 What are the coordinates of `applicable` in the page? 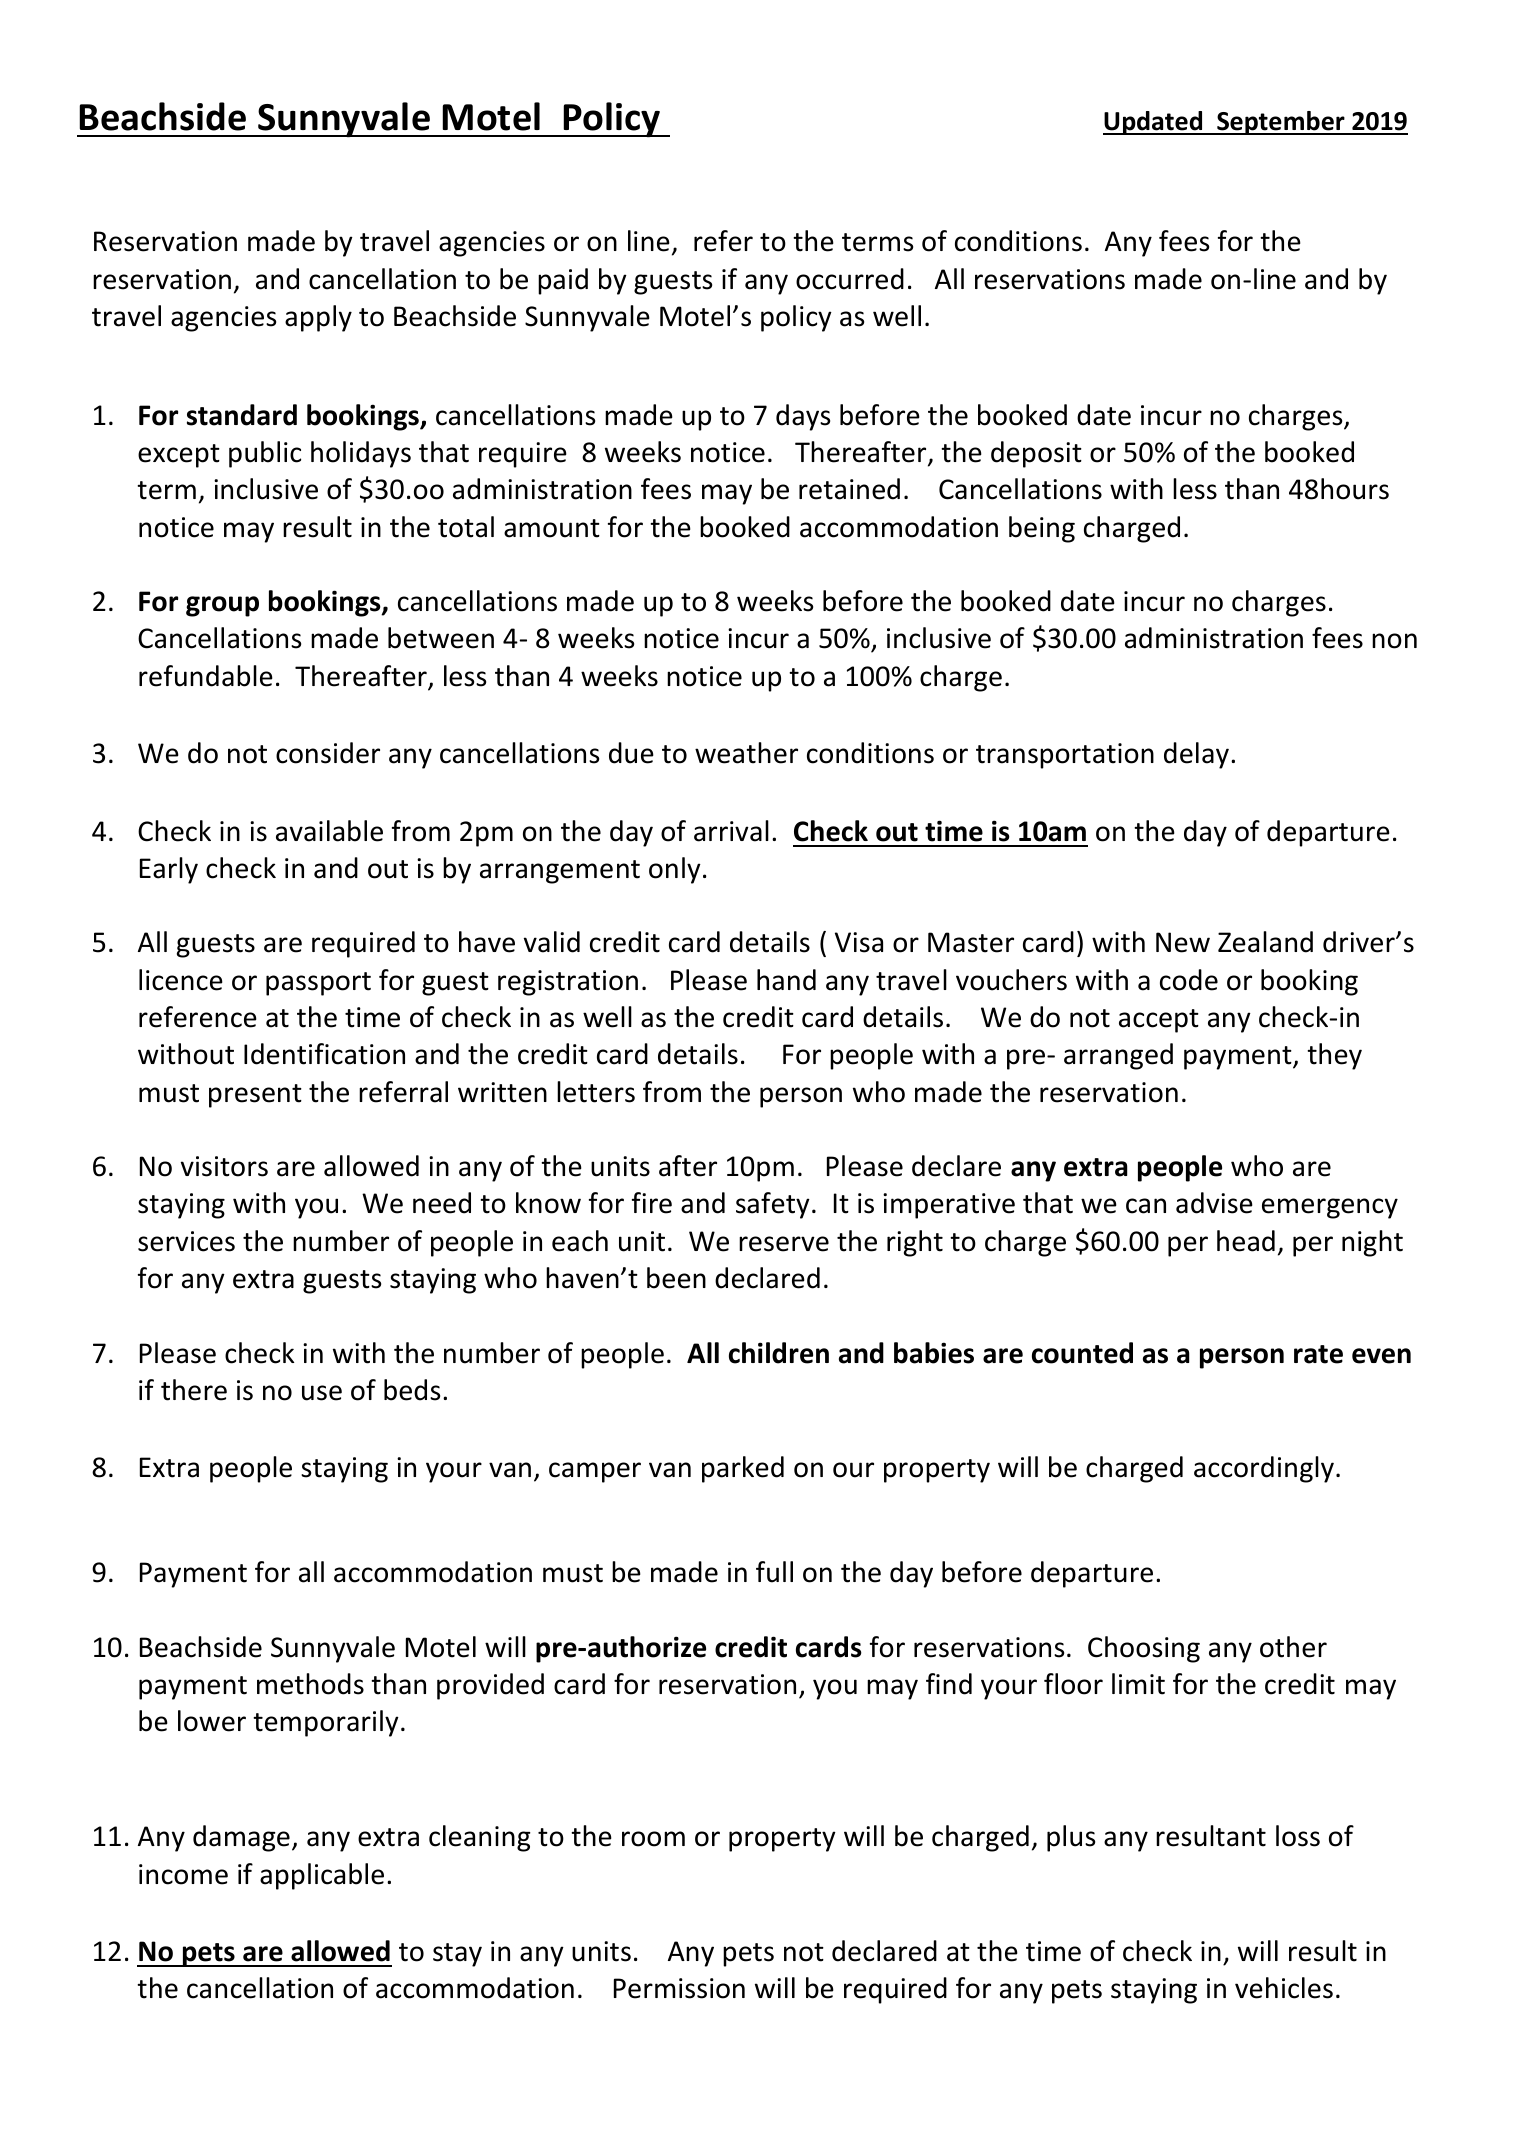 It's located at (322, 1876).
